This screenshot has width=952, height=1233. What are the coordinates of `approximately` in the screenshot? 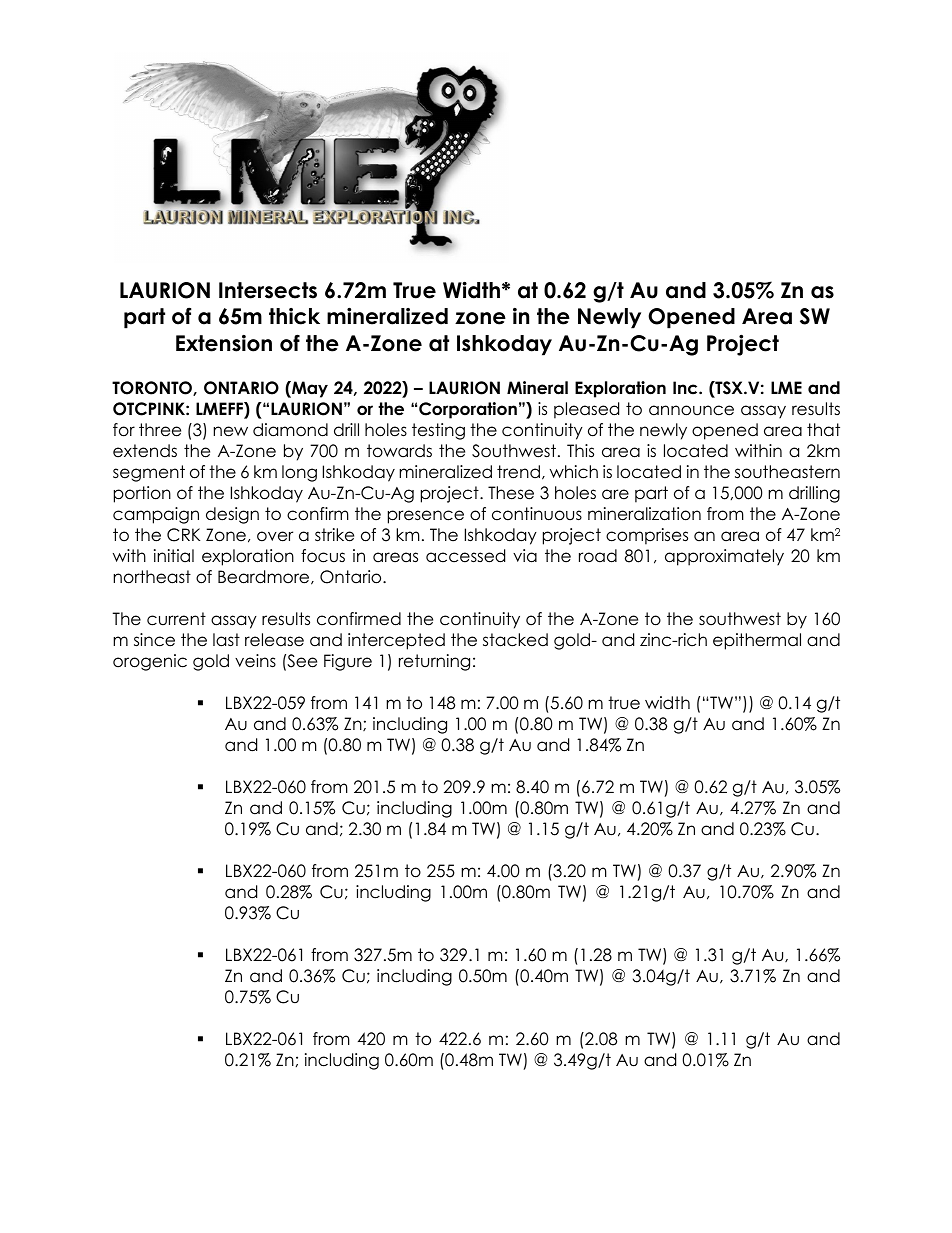 It's located at (724, 557).
